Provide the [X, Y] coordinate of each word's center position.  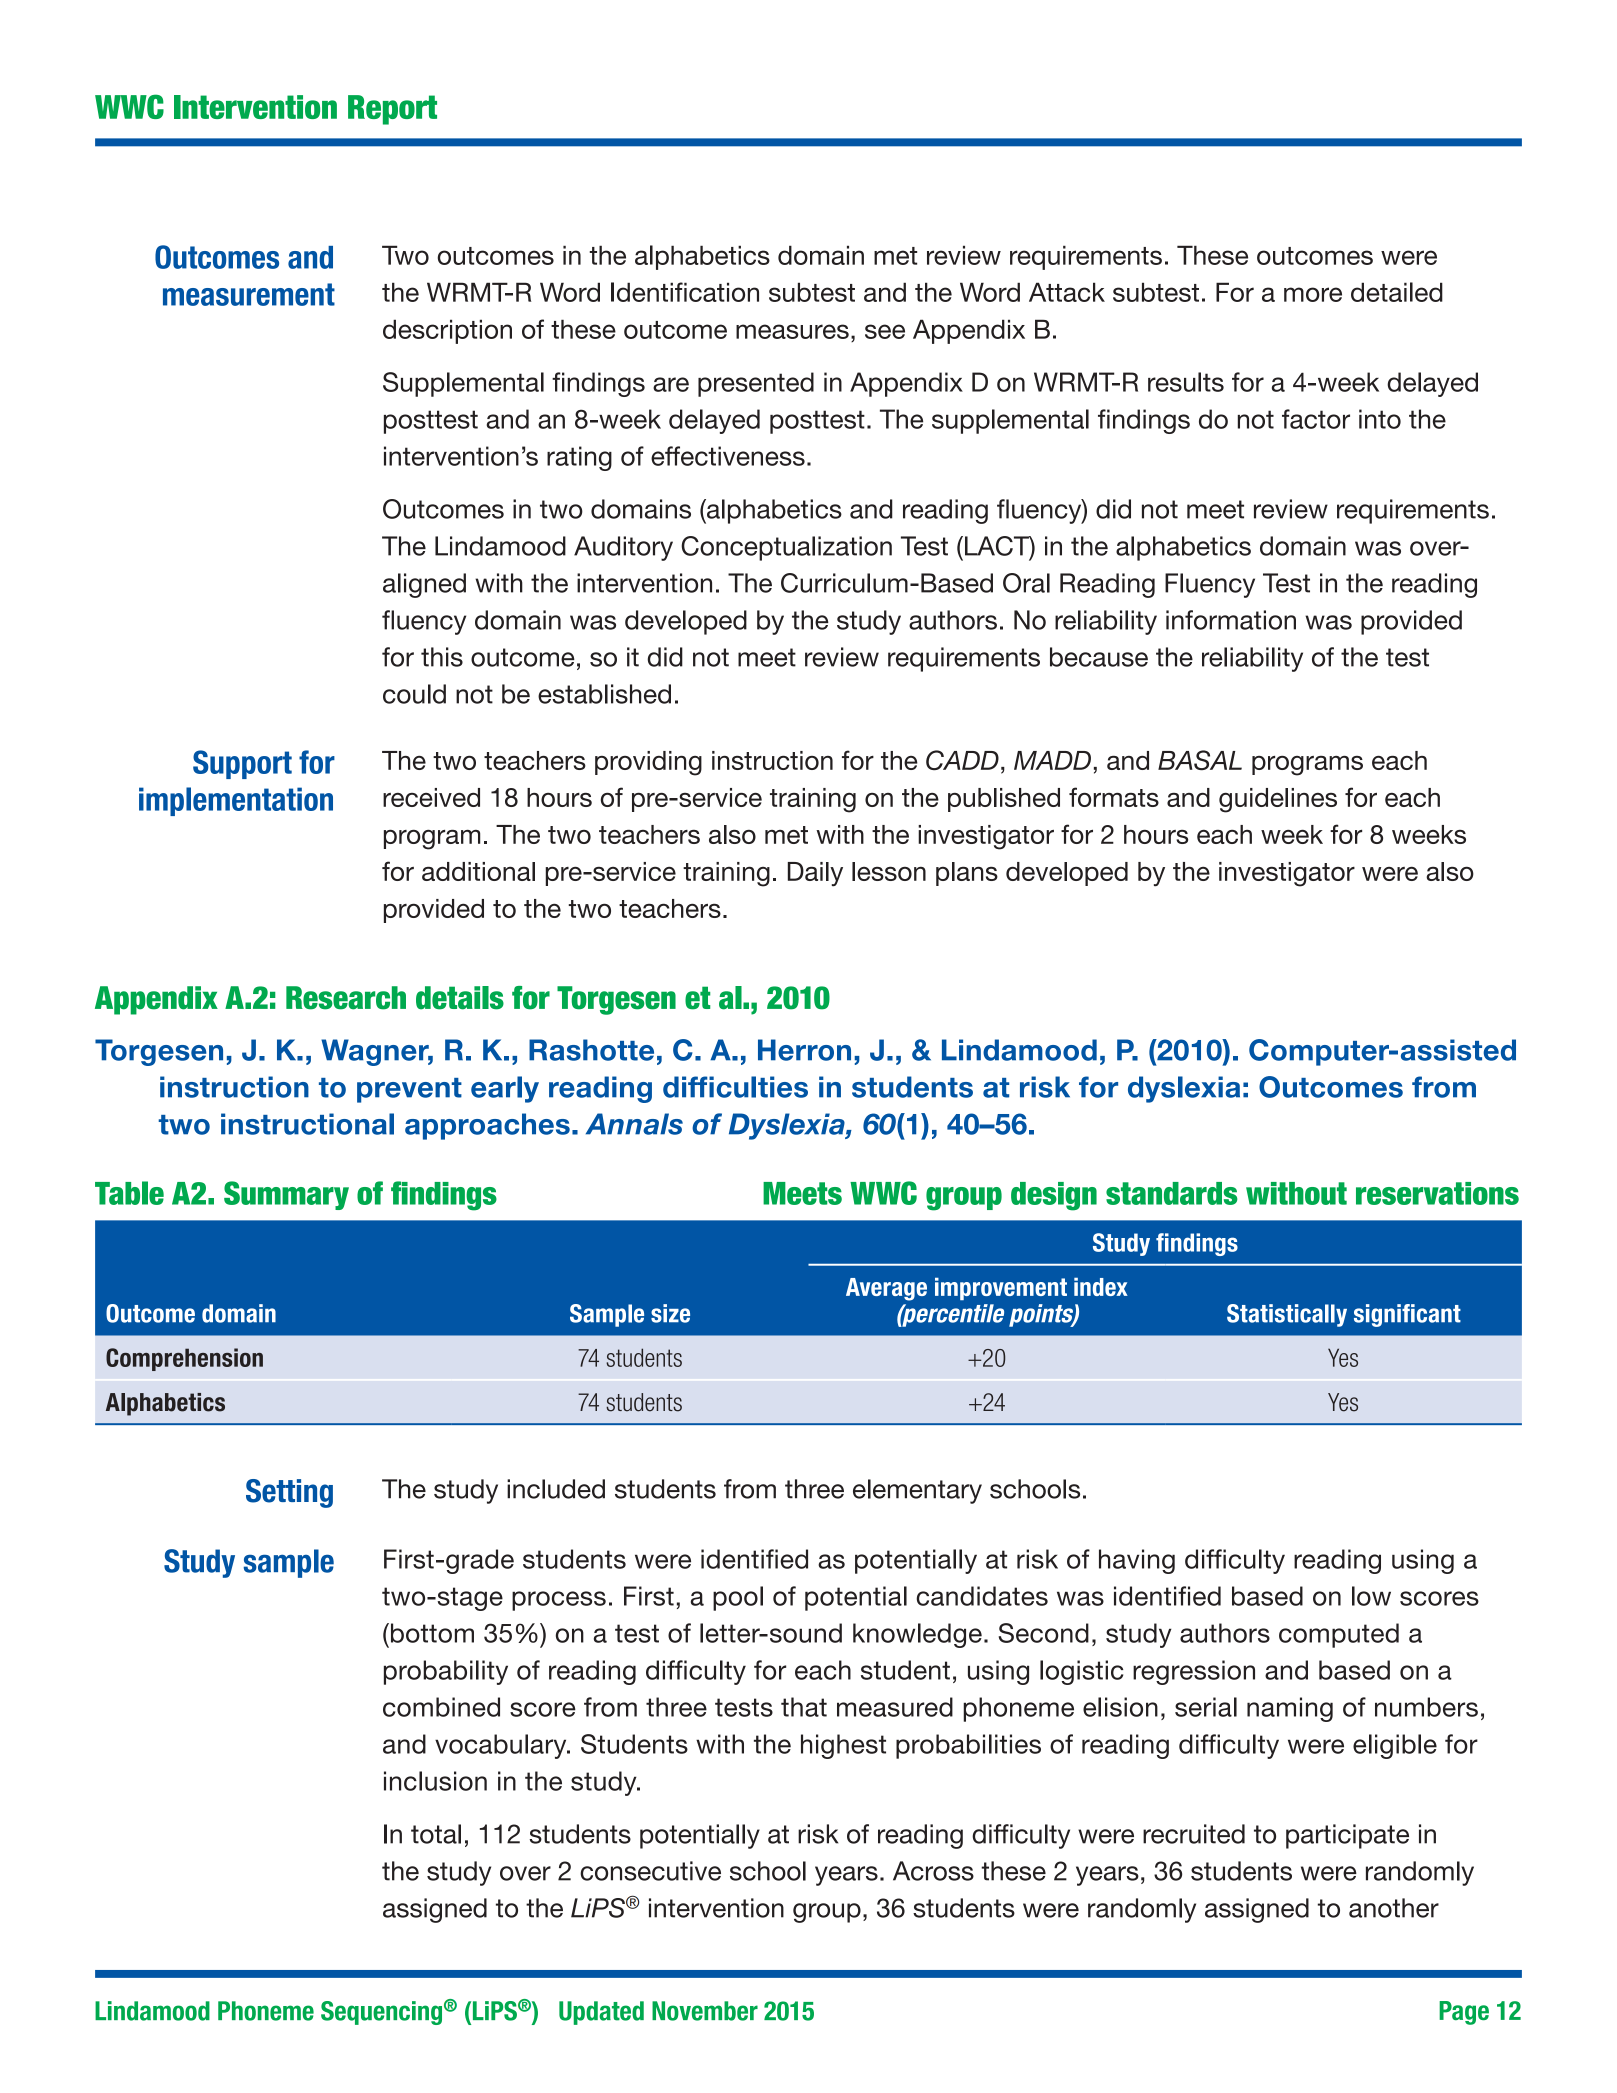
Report [392, 110]
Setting [289, 1493]
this [442, 657]
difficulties [735, 1087]
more [1313, 294]
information [1231, 620]
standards [1172, 1193]
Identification [685, 292]
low [1371, 1596]
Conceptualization [786, 548]
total [436, 1834]
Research [346, 998]
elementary [917, 1491]
